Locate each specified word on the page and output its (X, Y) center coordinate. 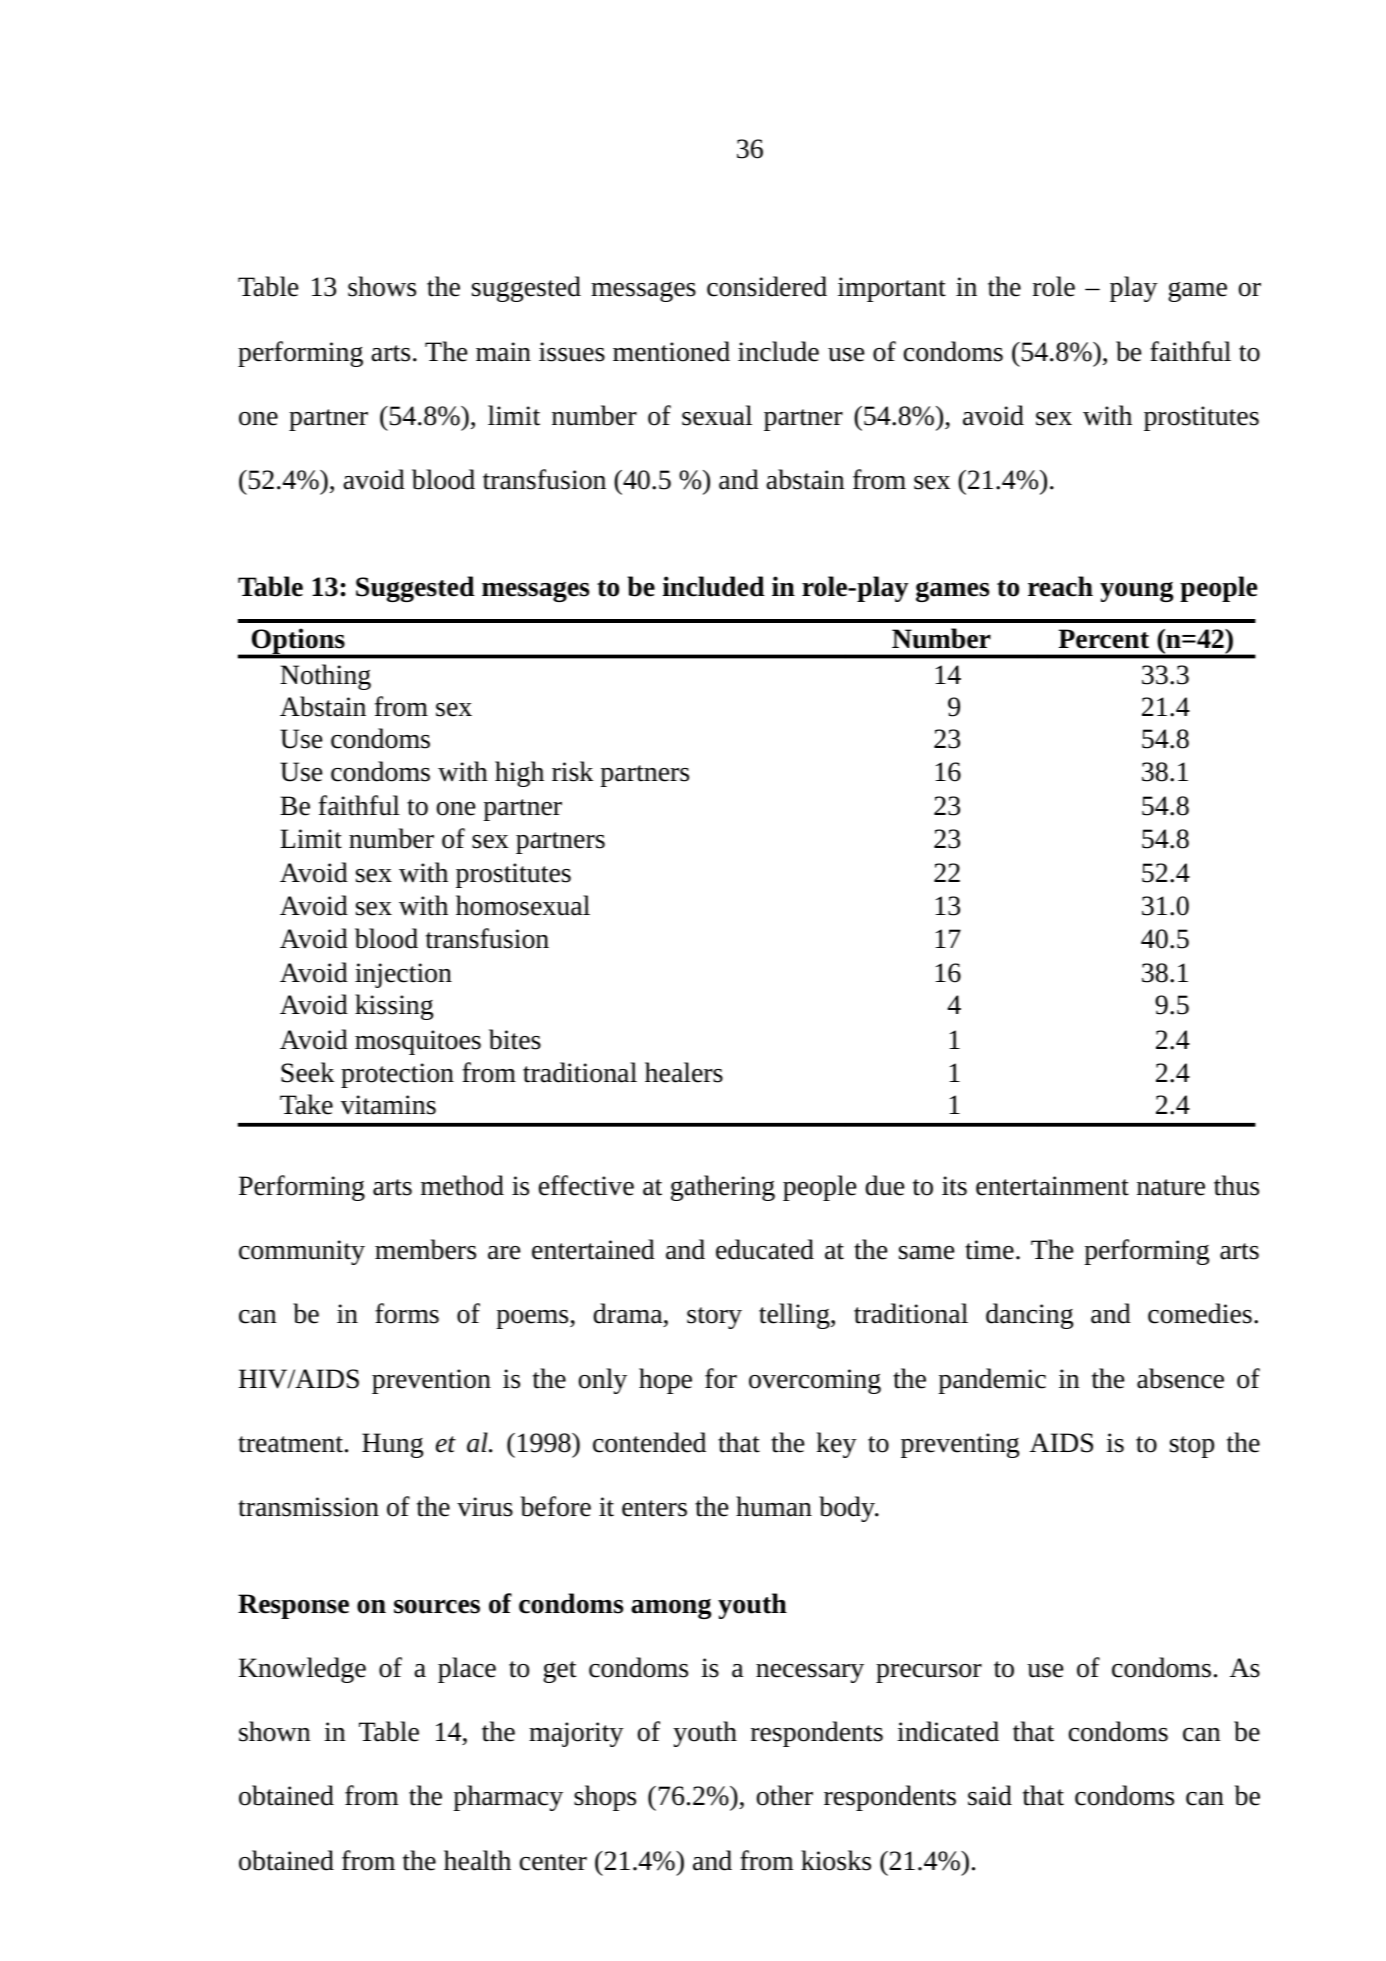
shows (382, 286)
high (519, 774)
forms (407, 1313)
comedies (1200, 1313)
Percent (1104, 639)
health (477, 1860)
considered (767, 286)
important (892, 289)
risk (572, 771)
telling (795, 1316)
